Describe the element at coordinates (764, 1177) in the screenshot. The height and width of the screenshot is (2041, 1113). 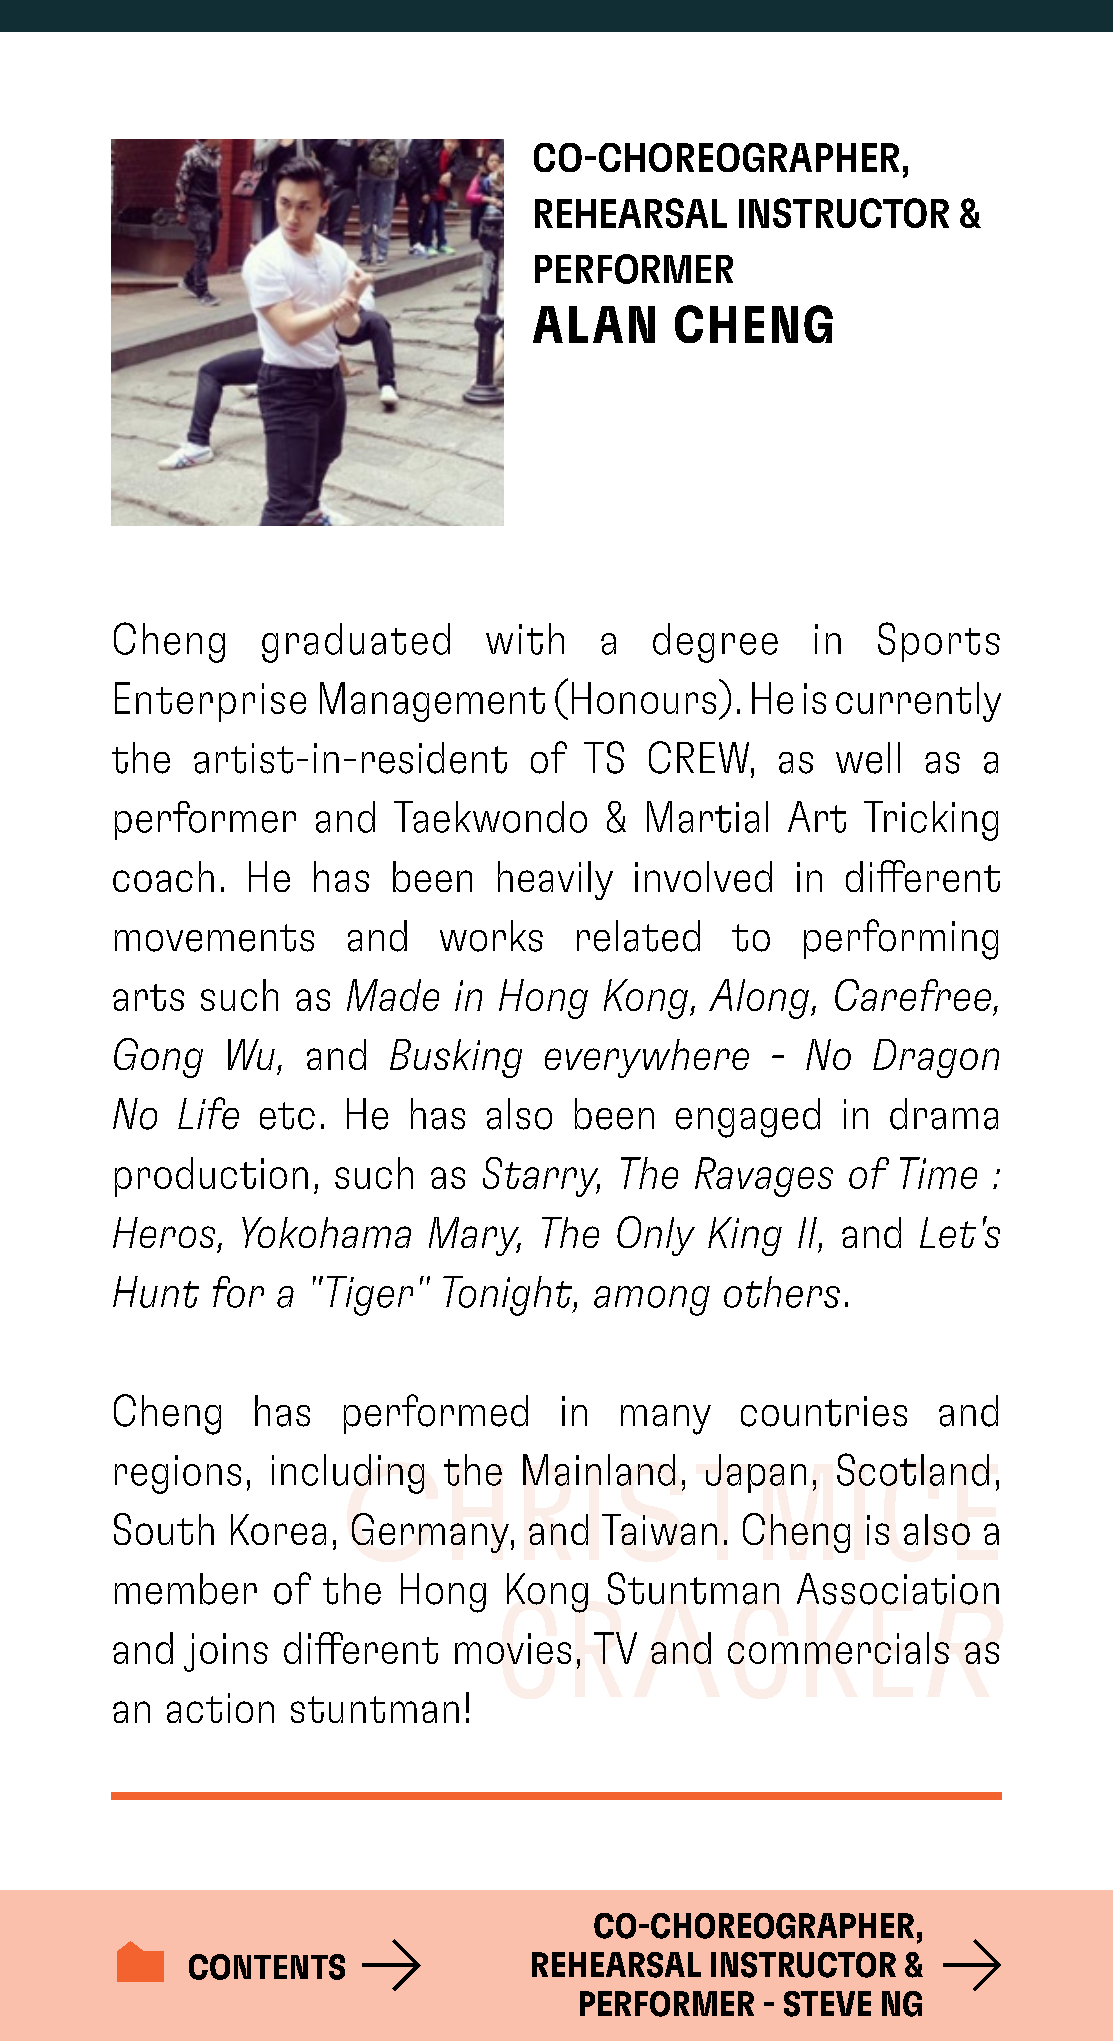
I see `Ravages` at that location.
